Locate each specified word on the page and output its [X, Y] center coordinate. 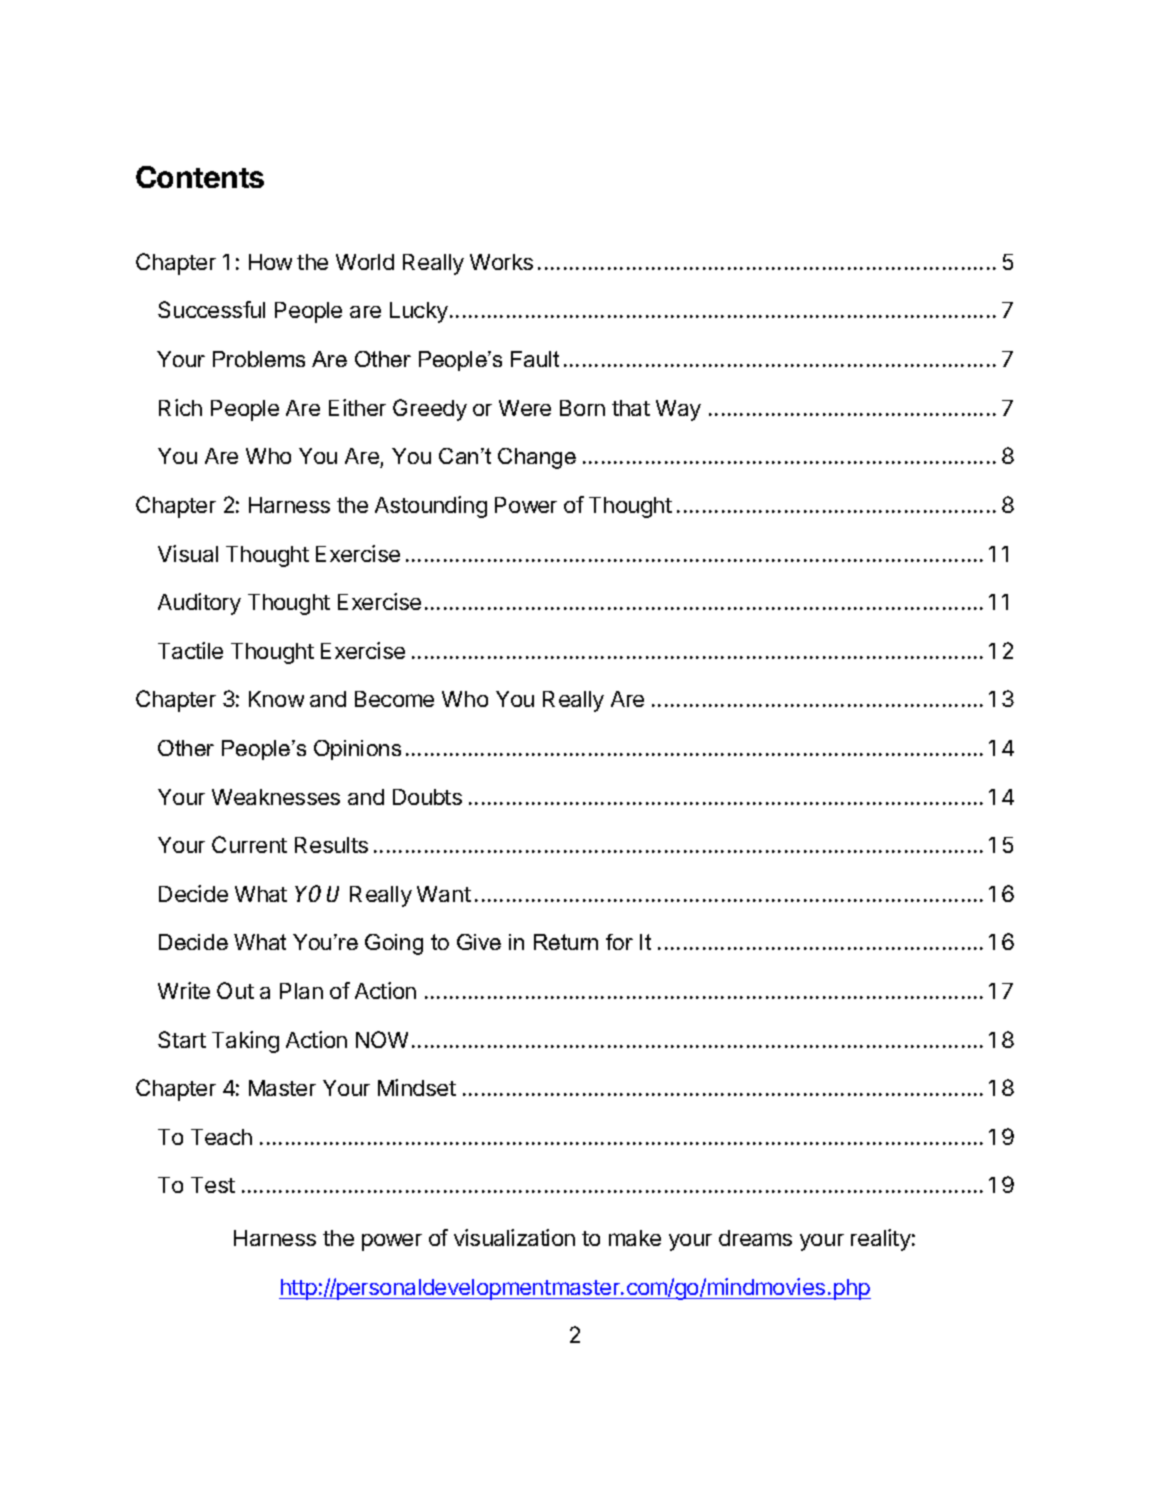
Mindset [417, 1087]
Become [394, 699]
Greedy [430, 410]
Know [276, 699]
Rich [180, 407]
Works [501, 262]
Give [479, 942]
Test [213, 1185]
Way [678, 410]
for [619, 942]
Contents [200, 177]
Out [235, 990]
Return [566, 942]
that [631, 408]
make [635, 1238]
